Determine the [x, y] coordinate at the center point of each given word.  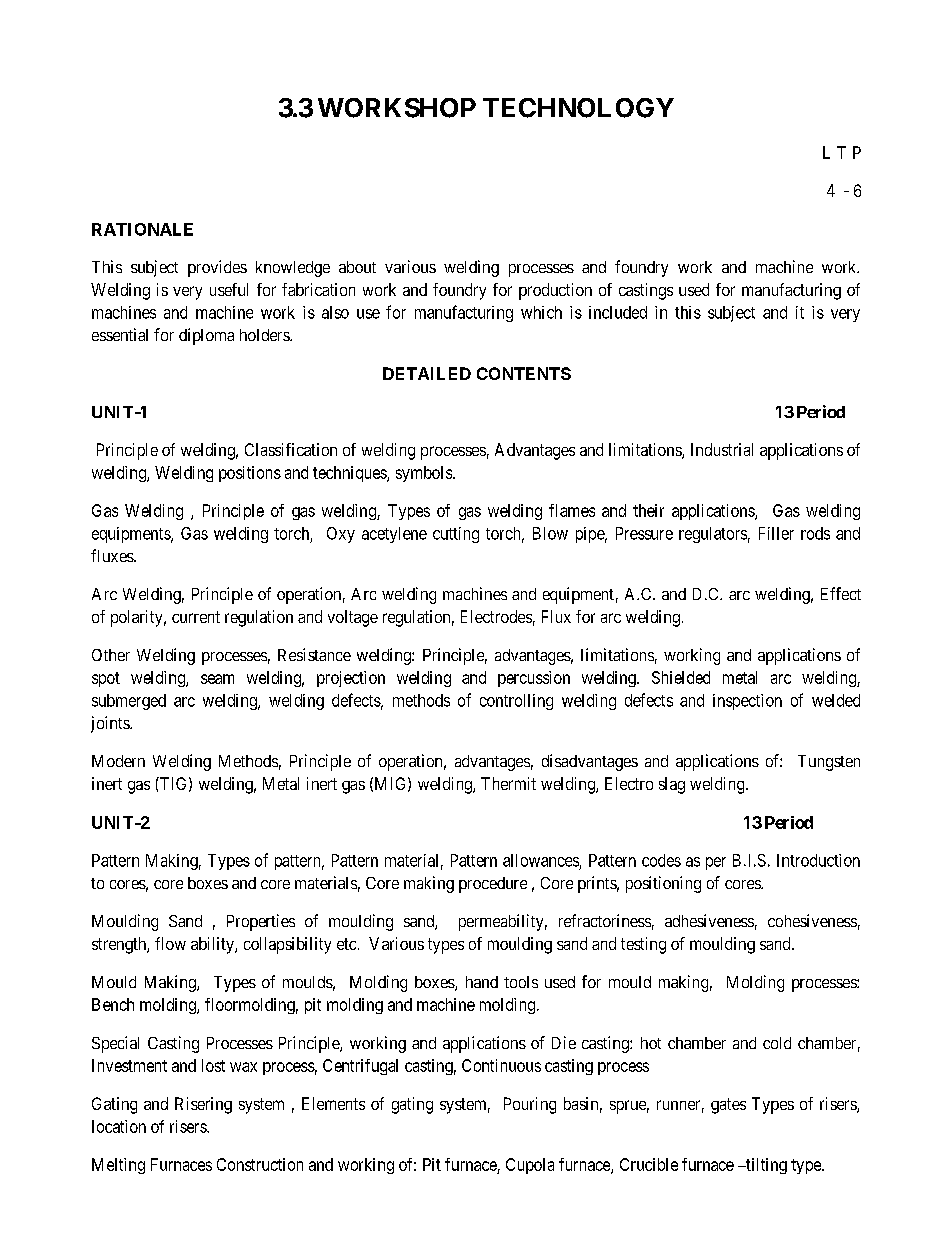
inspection [747, 702]
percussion [534, 679]
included [618, 312]
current [196, 617]
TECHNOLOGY [578, 108]
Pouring [530, 1105]
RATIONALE [142, 229]
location [119, 1126]
